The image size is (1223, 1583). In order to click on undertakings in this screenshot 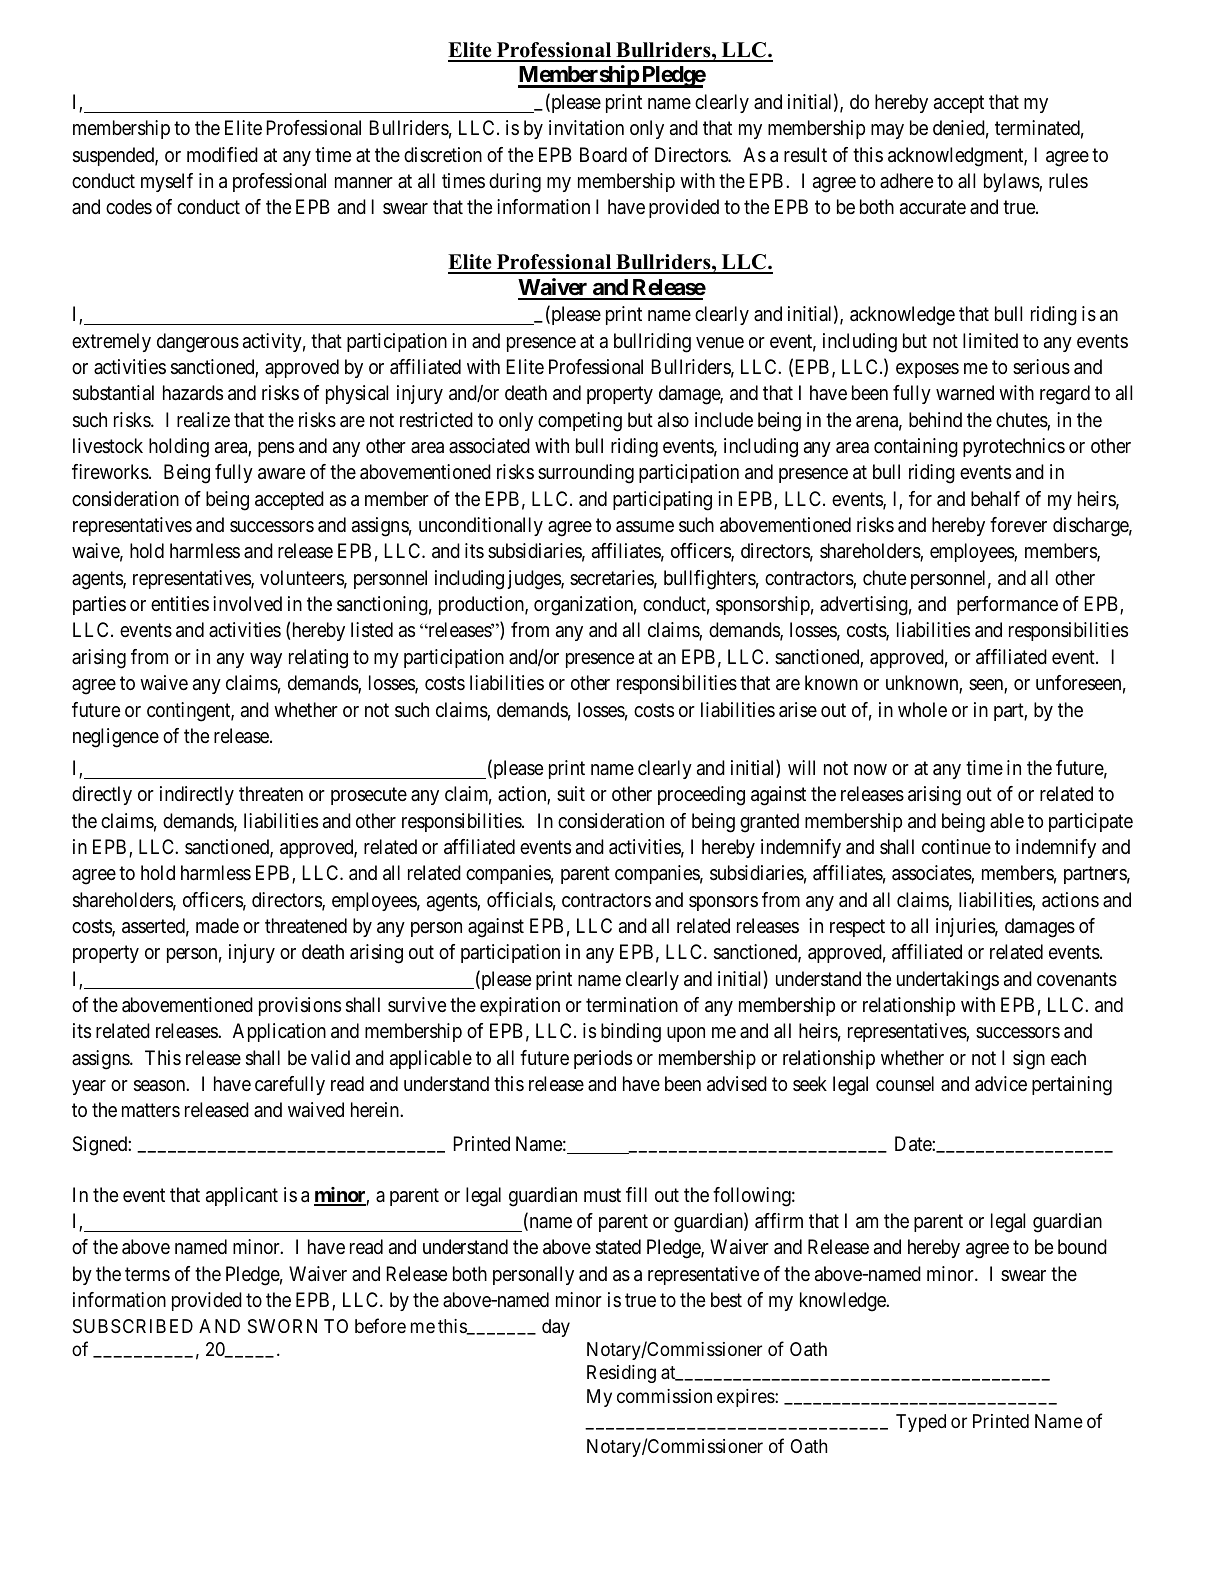, I will do `click(948, 981)`.
